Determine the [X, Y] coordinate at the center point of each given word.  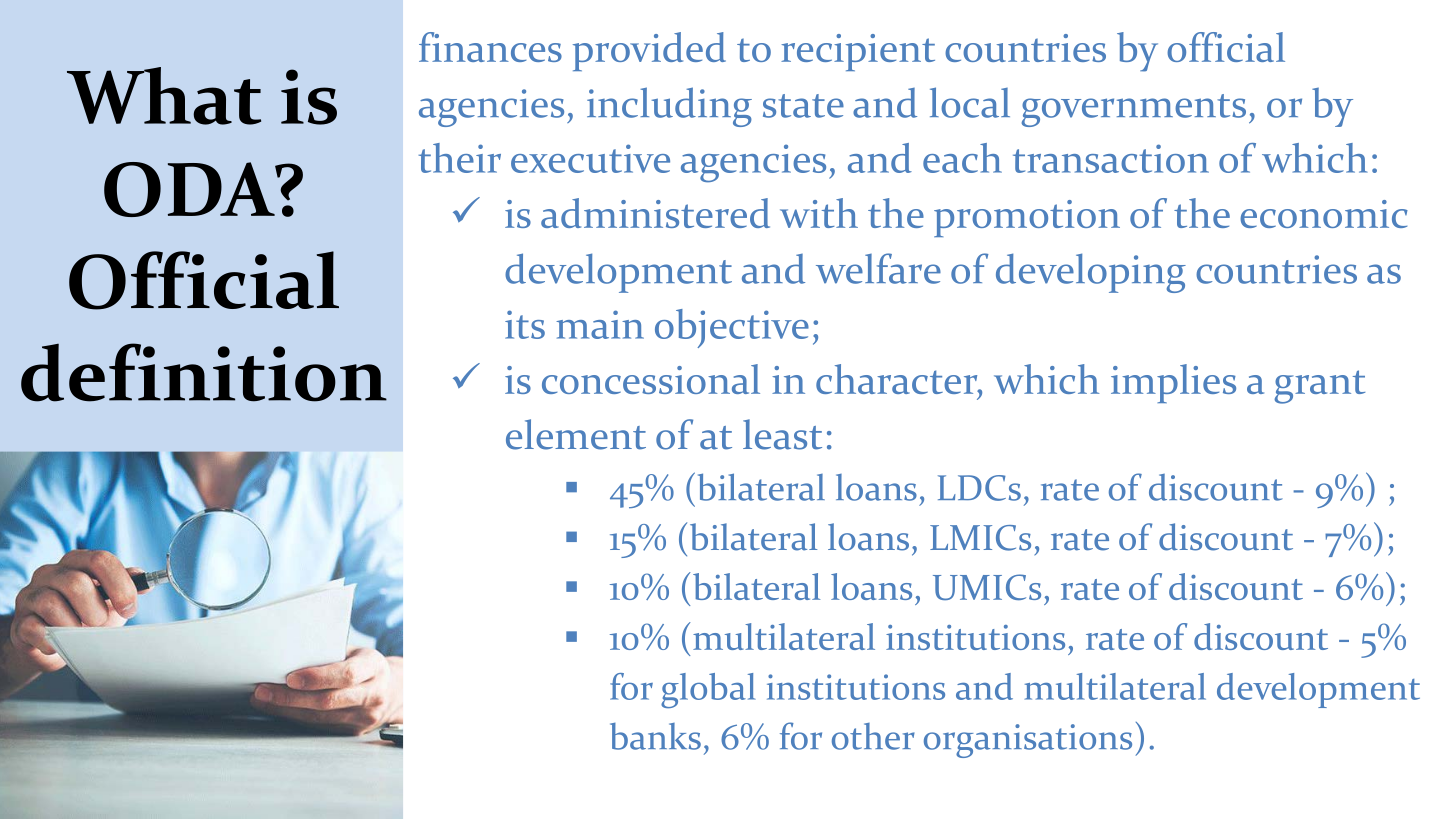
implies [1173, 383]
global [708, 690]
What [164, 96]
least [782, 434]
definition [204, 372]
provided [649, 51]
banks [655, 736]
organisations [1028, 741]
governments [1134, 110]
